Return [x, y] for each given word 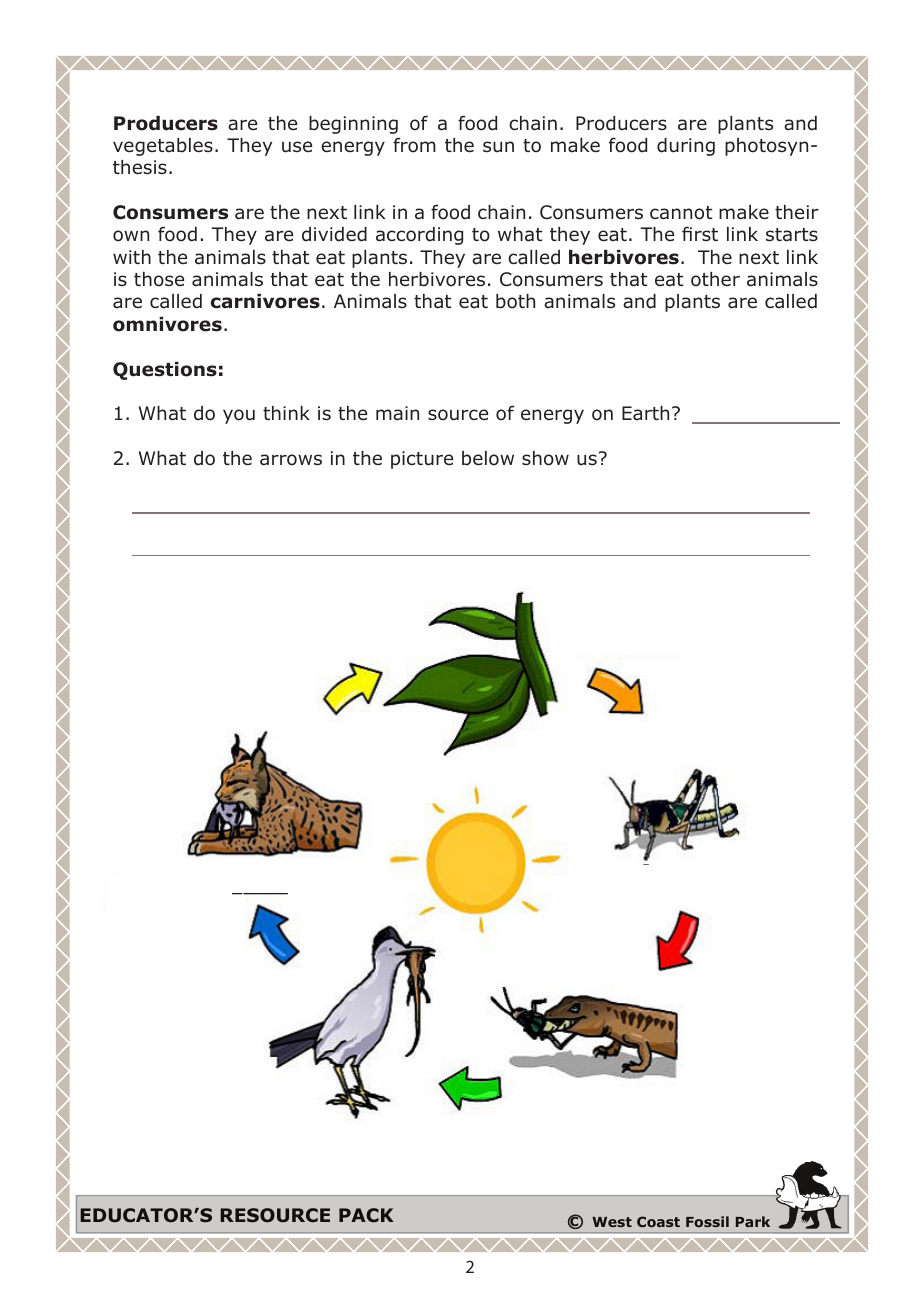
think [286, 413]
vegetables [163, 147]
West [612, 1222]
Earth [645, 413]
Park [753, 1221]
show [545, 458]
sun [498, 147]
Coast [658, 1221]
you [239, 416]
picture [422, 460]
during [686, 147]
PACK [366, 1215]
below [488, 458]
